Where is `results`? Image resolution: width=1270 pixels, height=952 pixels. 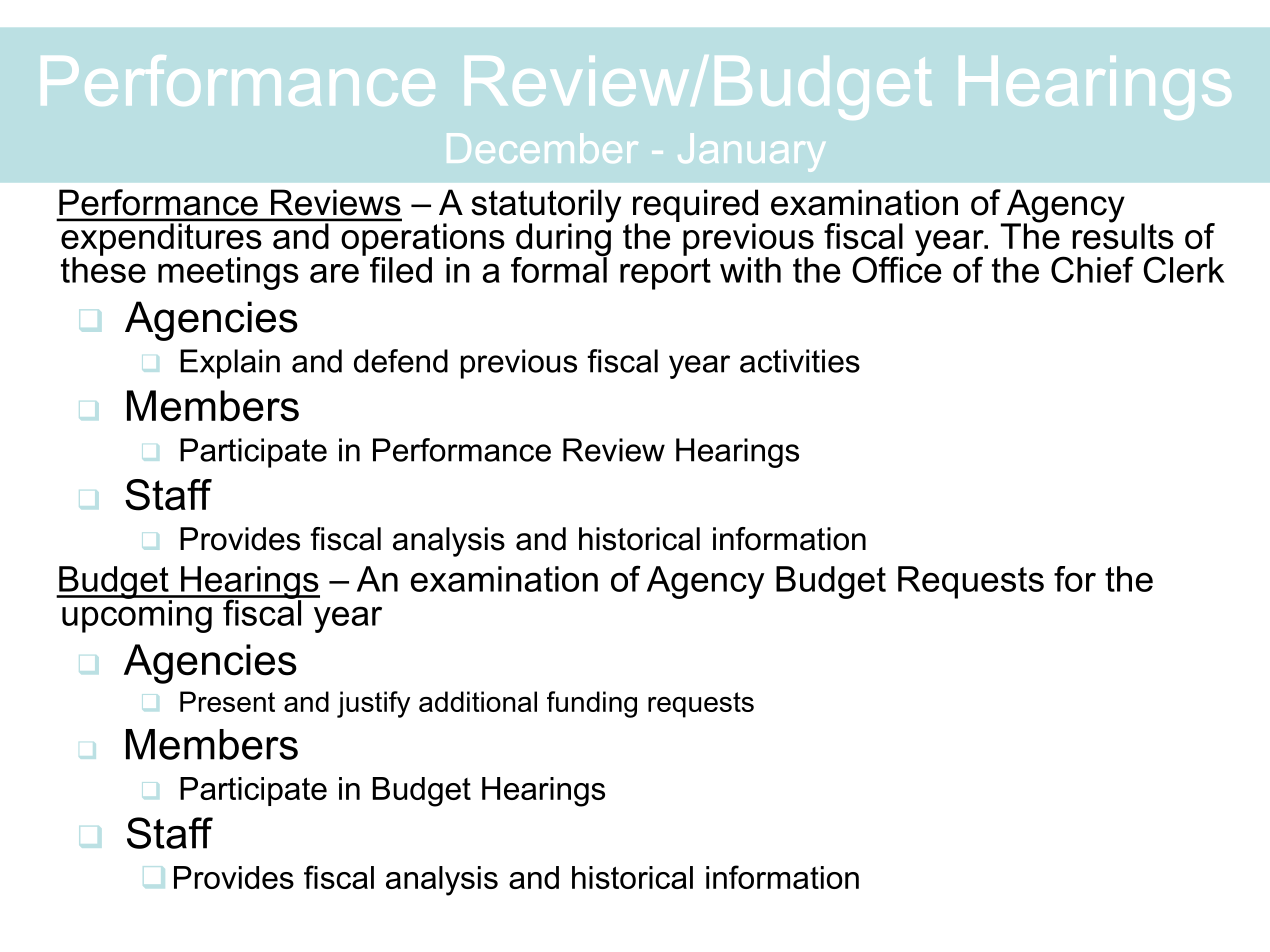
results is located at coordinates (1123, 235).
